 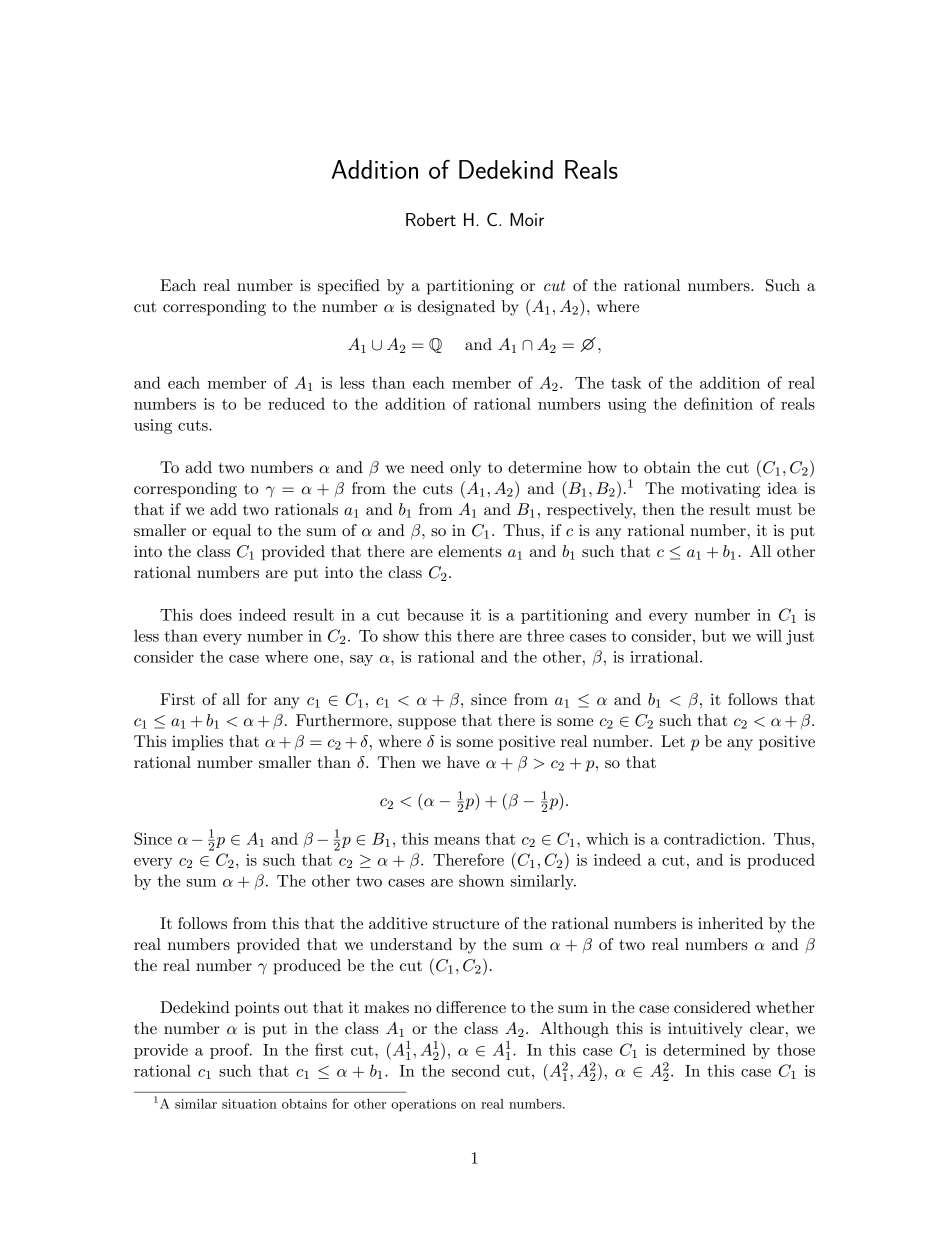 What do you see at coordinates (349, 287) in the screenshot?
I see `specified` at bounding box center [349, 287].
